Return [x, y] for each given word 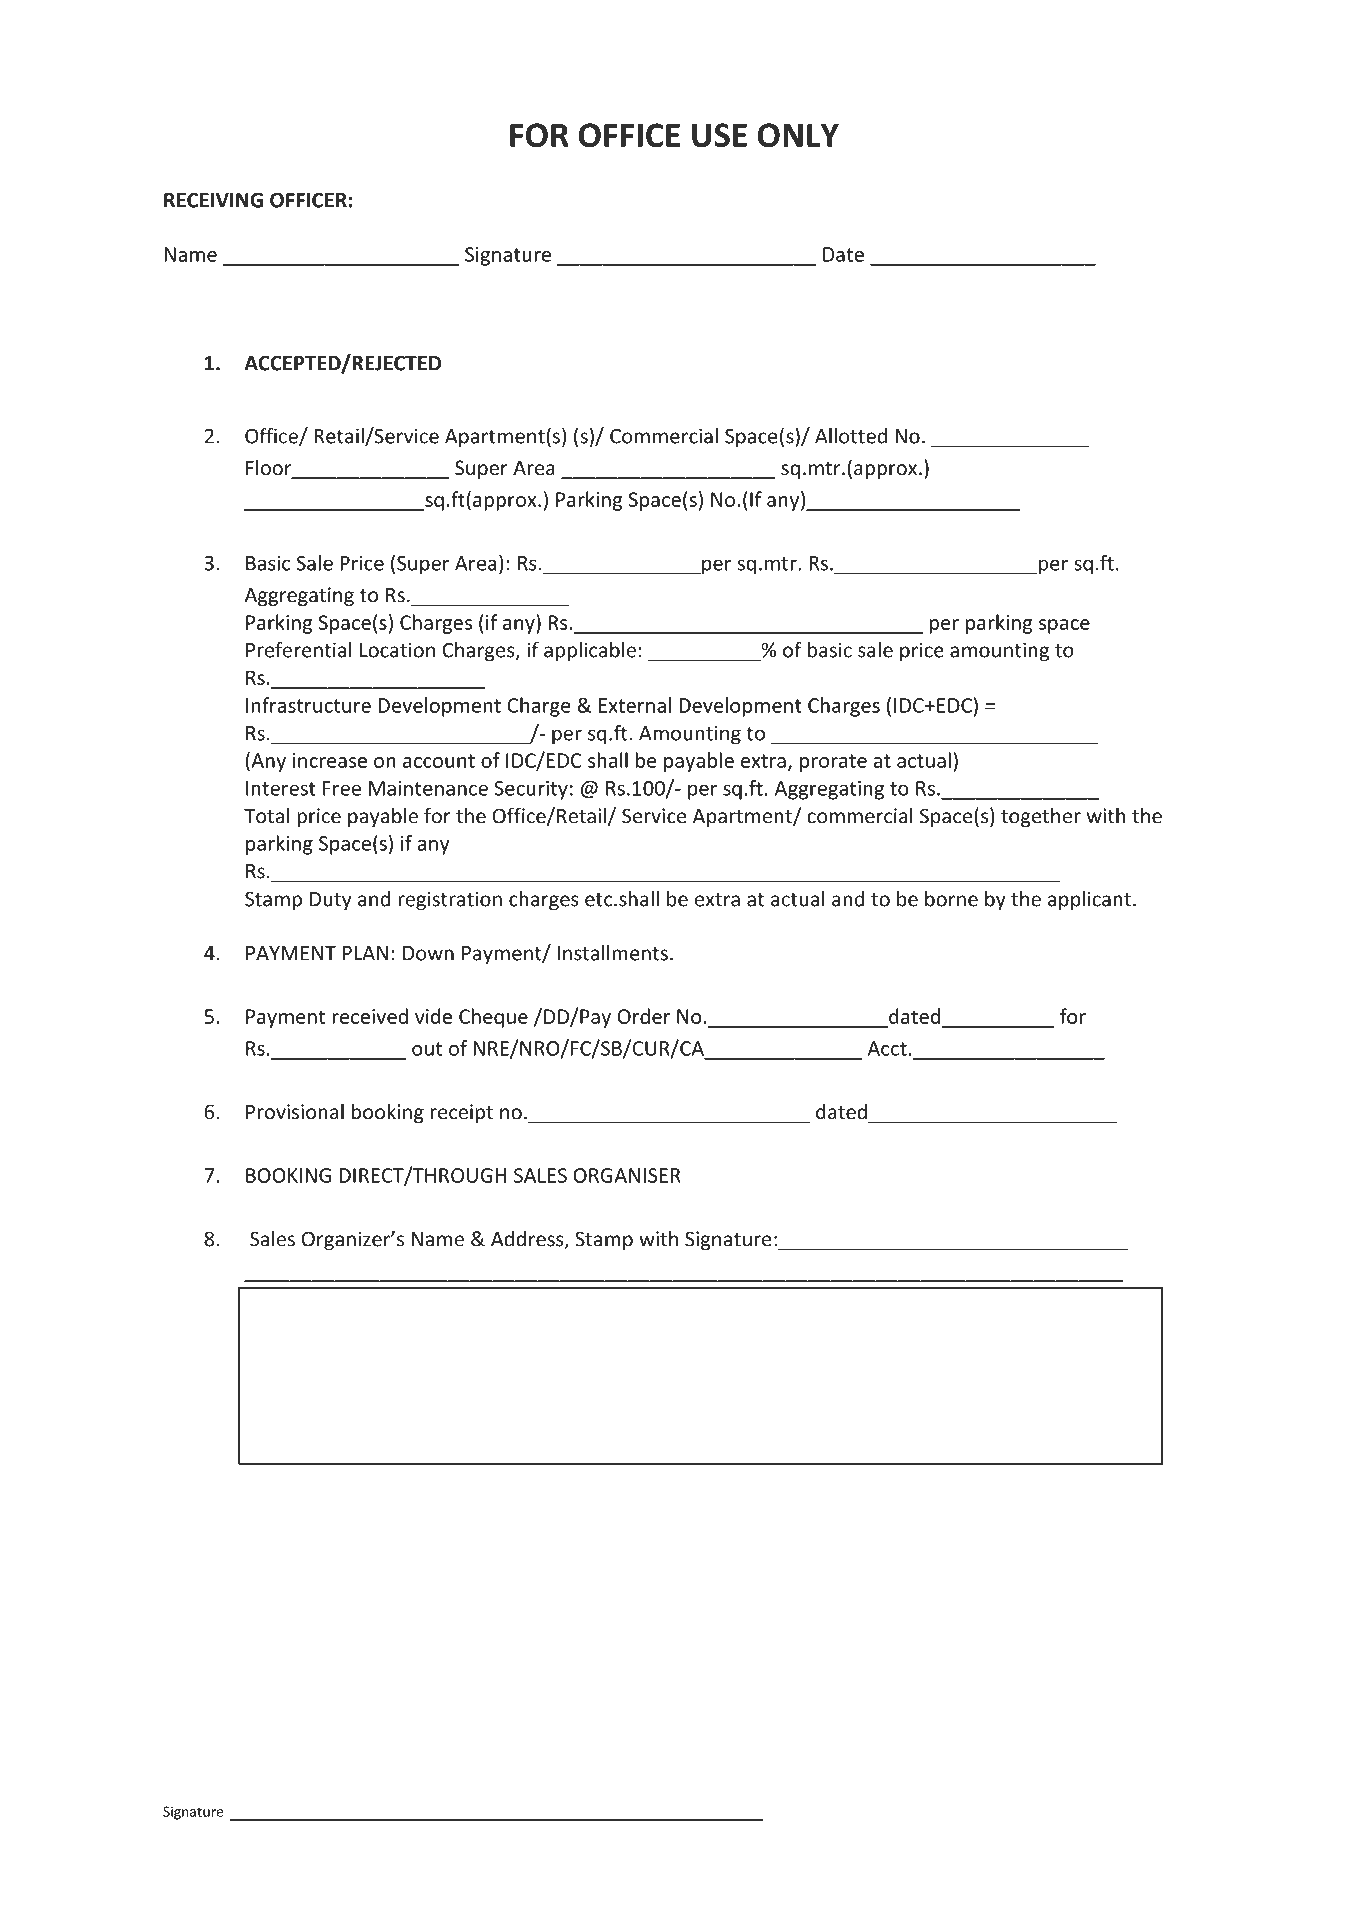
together [1041, 817]
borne [951, 899]
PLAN [365, 953]
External [635, 705]
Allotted [851, 436]
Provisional [295, 1111]
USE [719, 135]
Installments [612, 953]
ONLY [798, 135]
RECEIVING [213, 200]
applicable [590, 652]
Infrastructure [308, 705]
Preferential [299, 649]
